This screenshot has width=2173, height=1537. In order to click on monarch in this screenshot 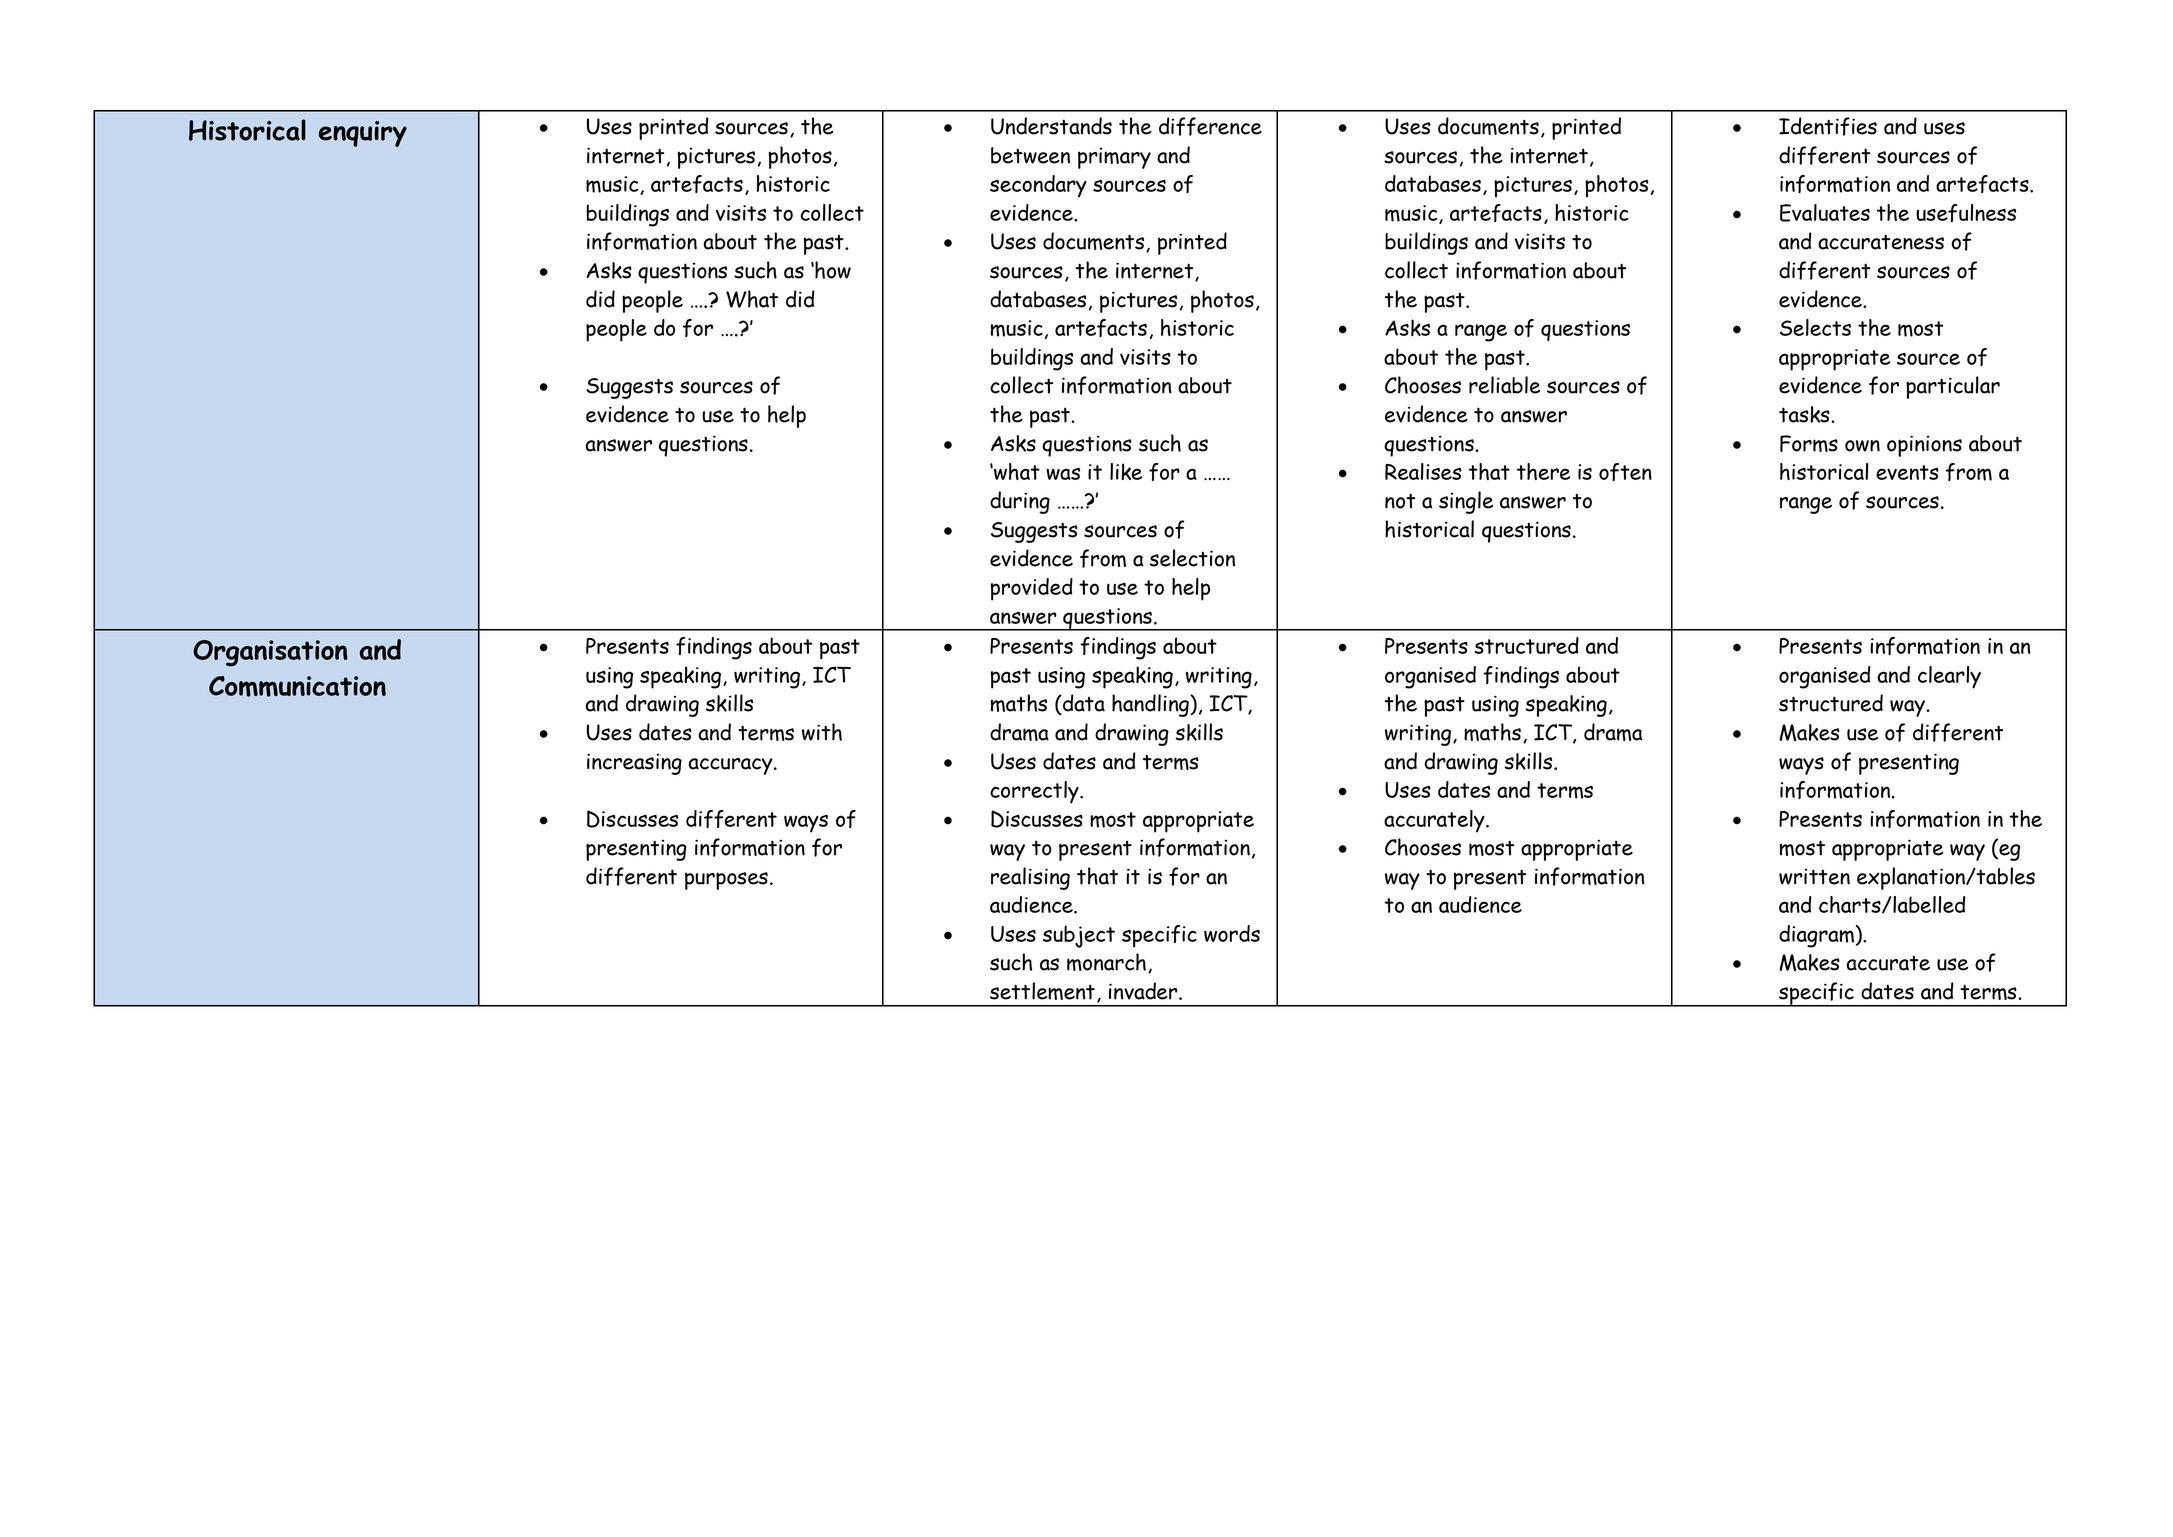, I will do `click(1106, 962)`.
